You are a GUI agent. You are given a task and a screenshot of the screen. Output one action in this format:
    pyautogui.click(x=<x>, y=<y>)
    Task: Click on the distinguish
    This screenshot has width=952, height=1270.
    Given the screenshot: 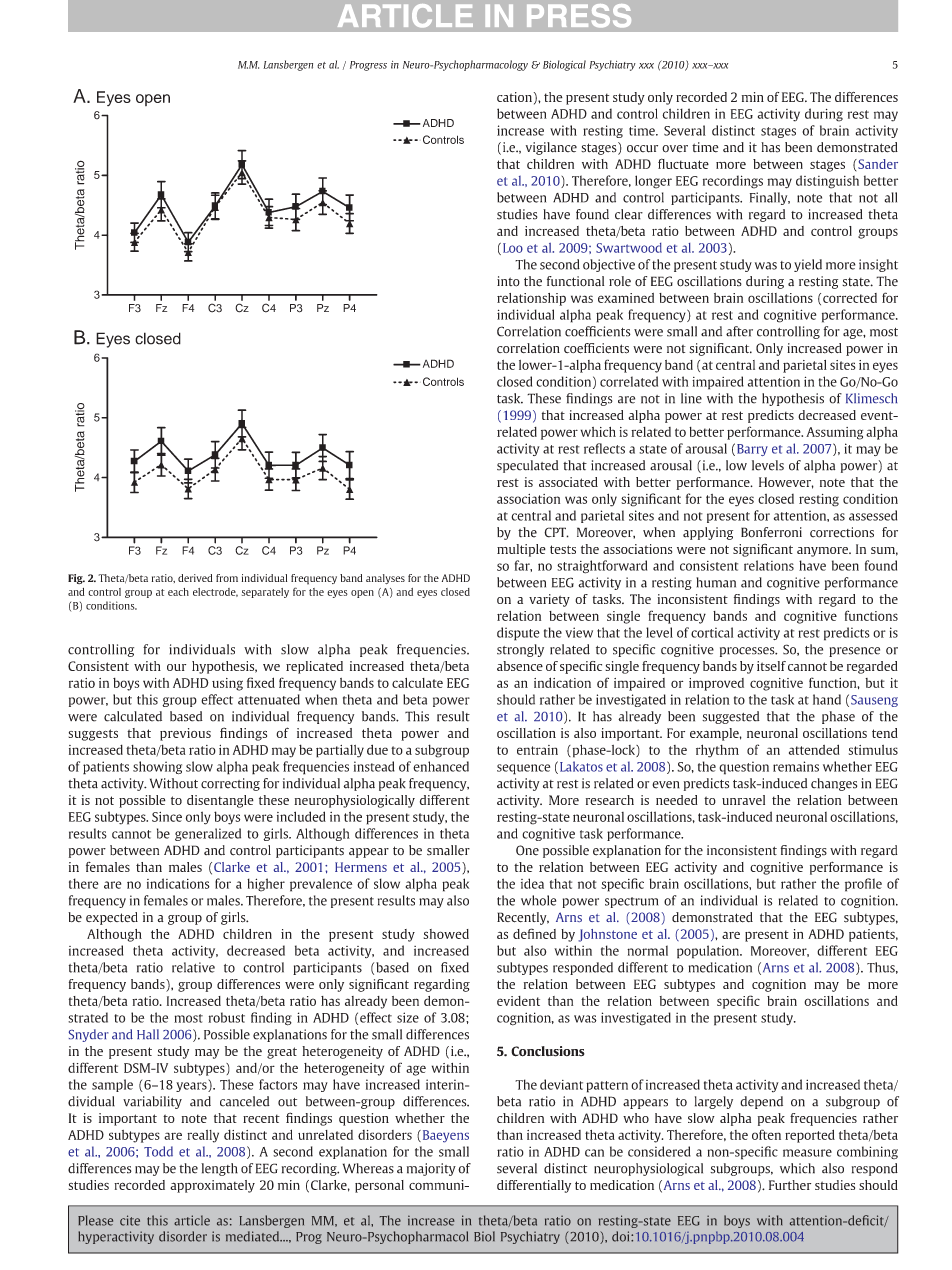 What is the action you would take?
    pyautogui.click(x=827, y=182)
